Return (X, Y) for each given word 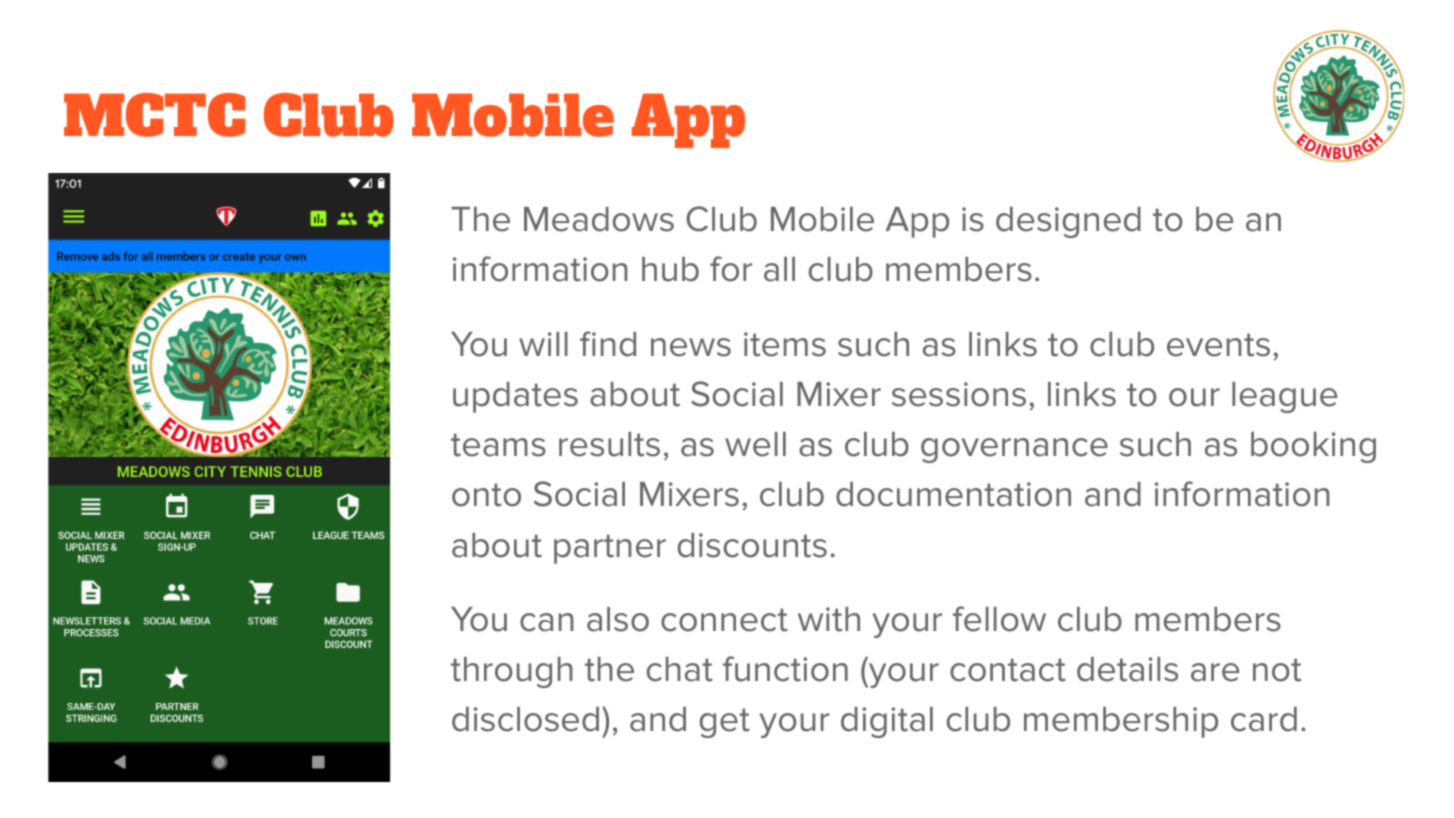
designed (1068, 222)
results (609, 444)
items (785, 344)
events (1218, 345)
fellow (999, 619)
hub (670, 269)
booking (1313, 447)
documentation (953, 494)
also (618, 619)
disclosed (525, 719)
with (829, 619)
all (779, 269)
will (543, 344)
